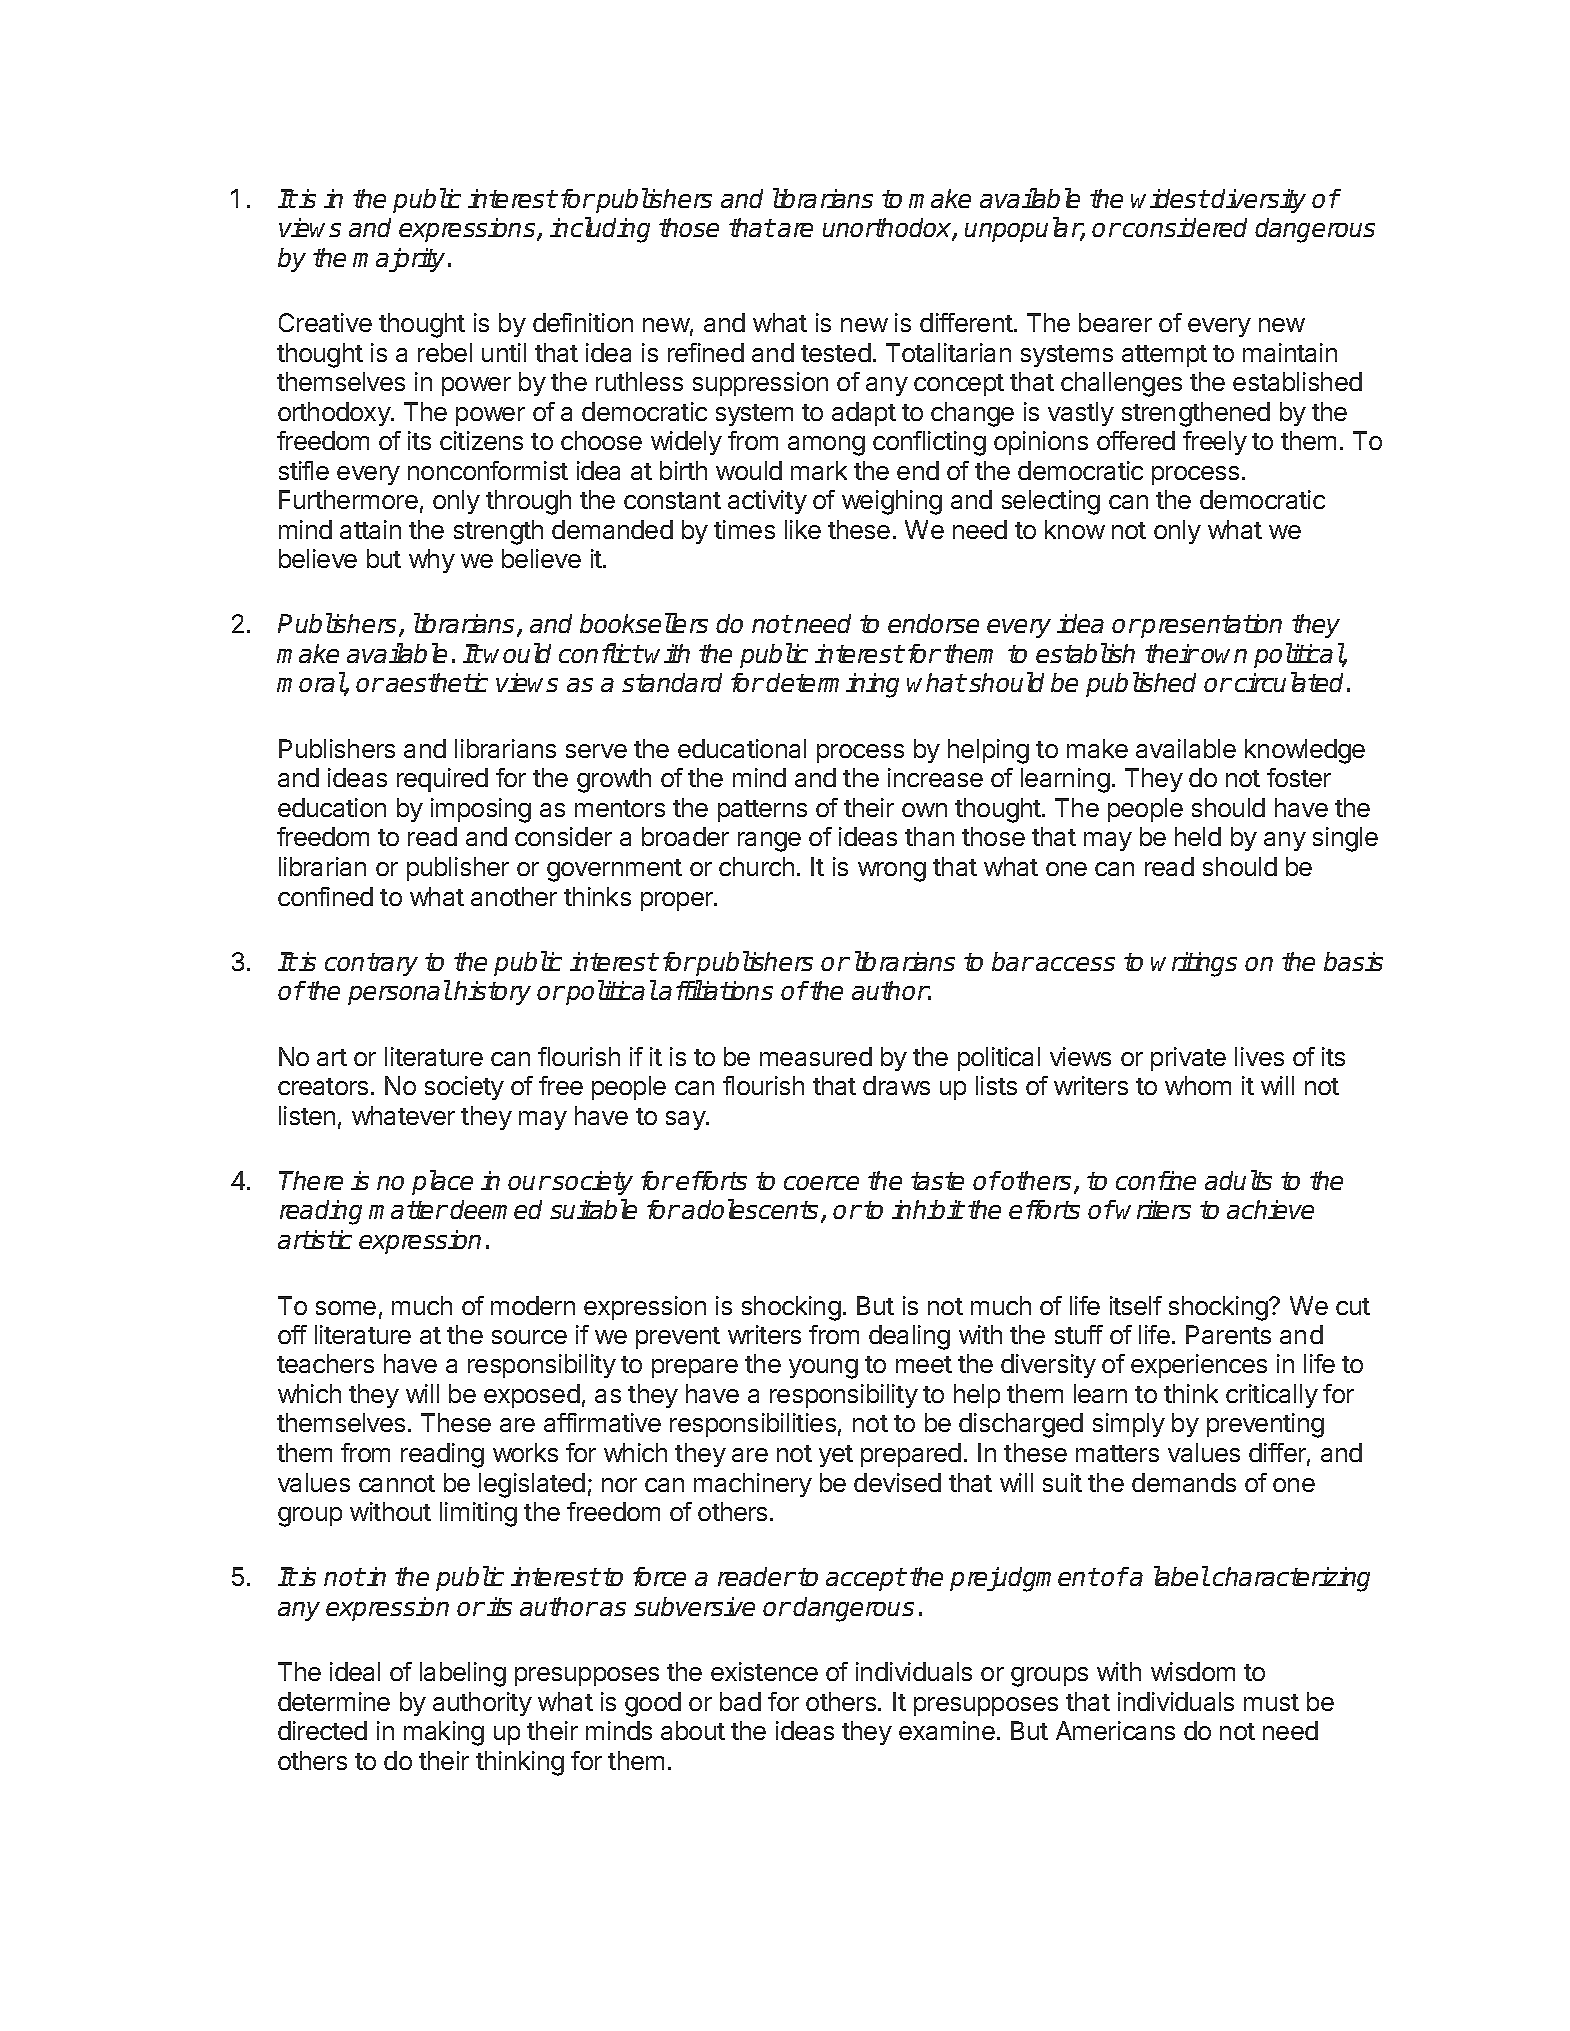  What do you see at coordinates (1290, 352) in the screenshot?
I see `maintain` at bounding box center [1290, 352].
